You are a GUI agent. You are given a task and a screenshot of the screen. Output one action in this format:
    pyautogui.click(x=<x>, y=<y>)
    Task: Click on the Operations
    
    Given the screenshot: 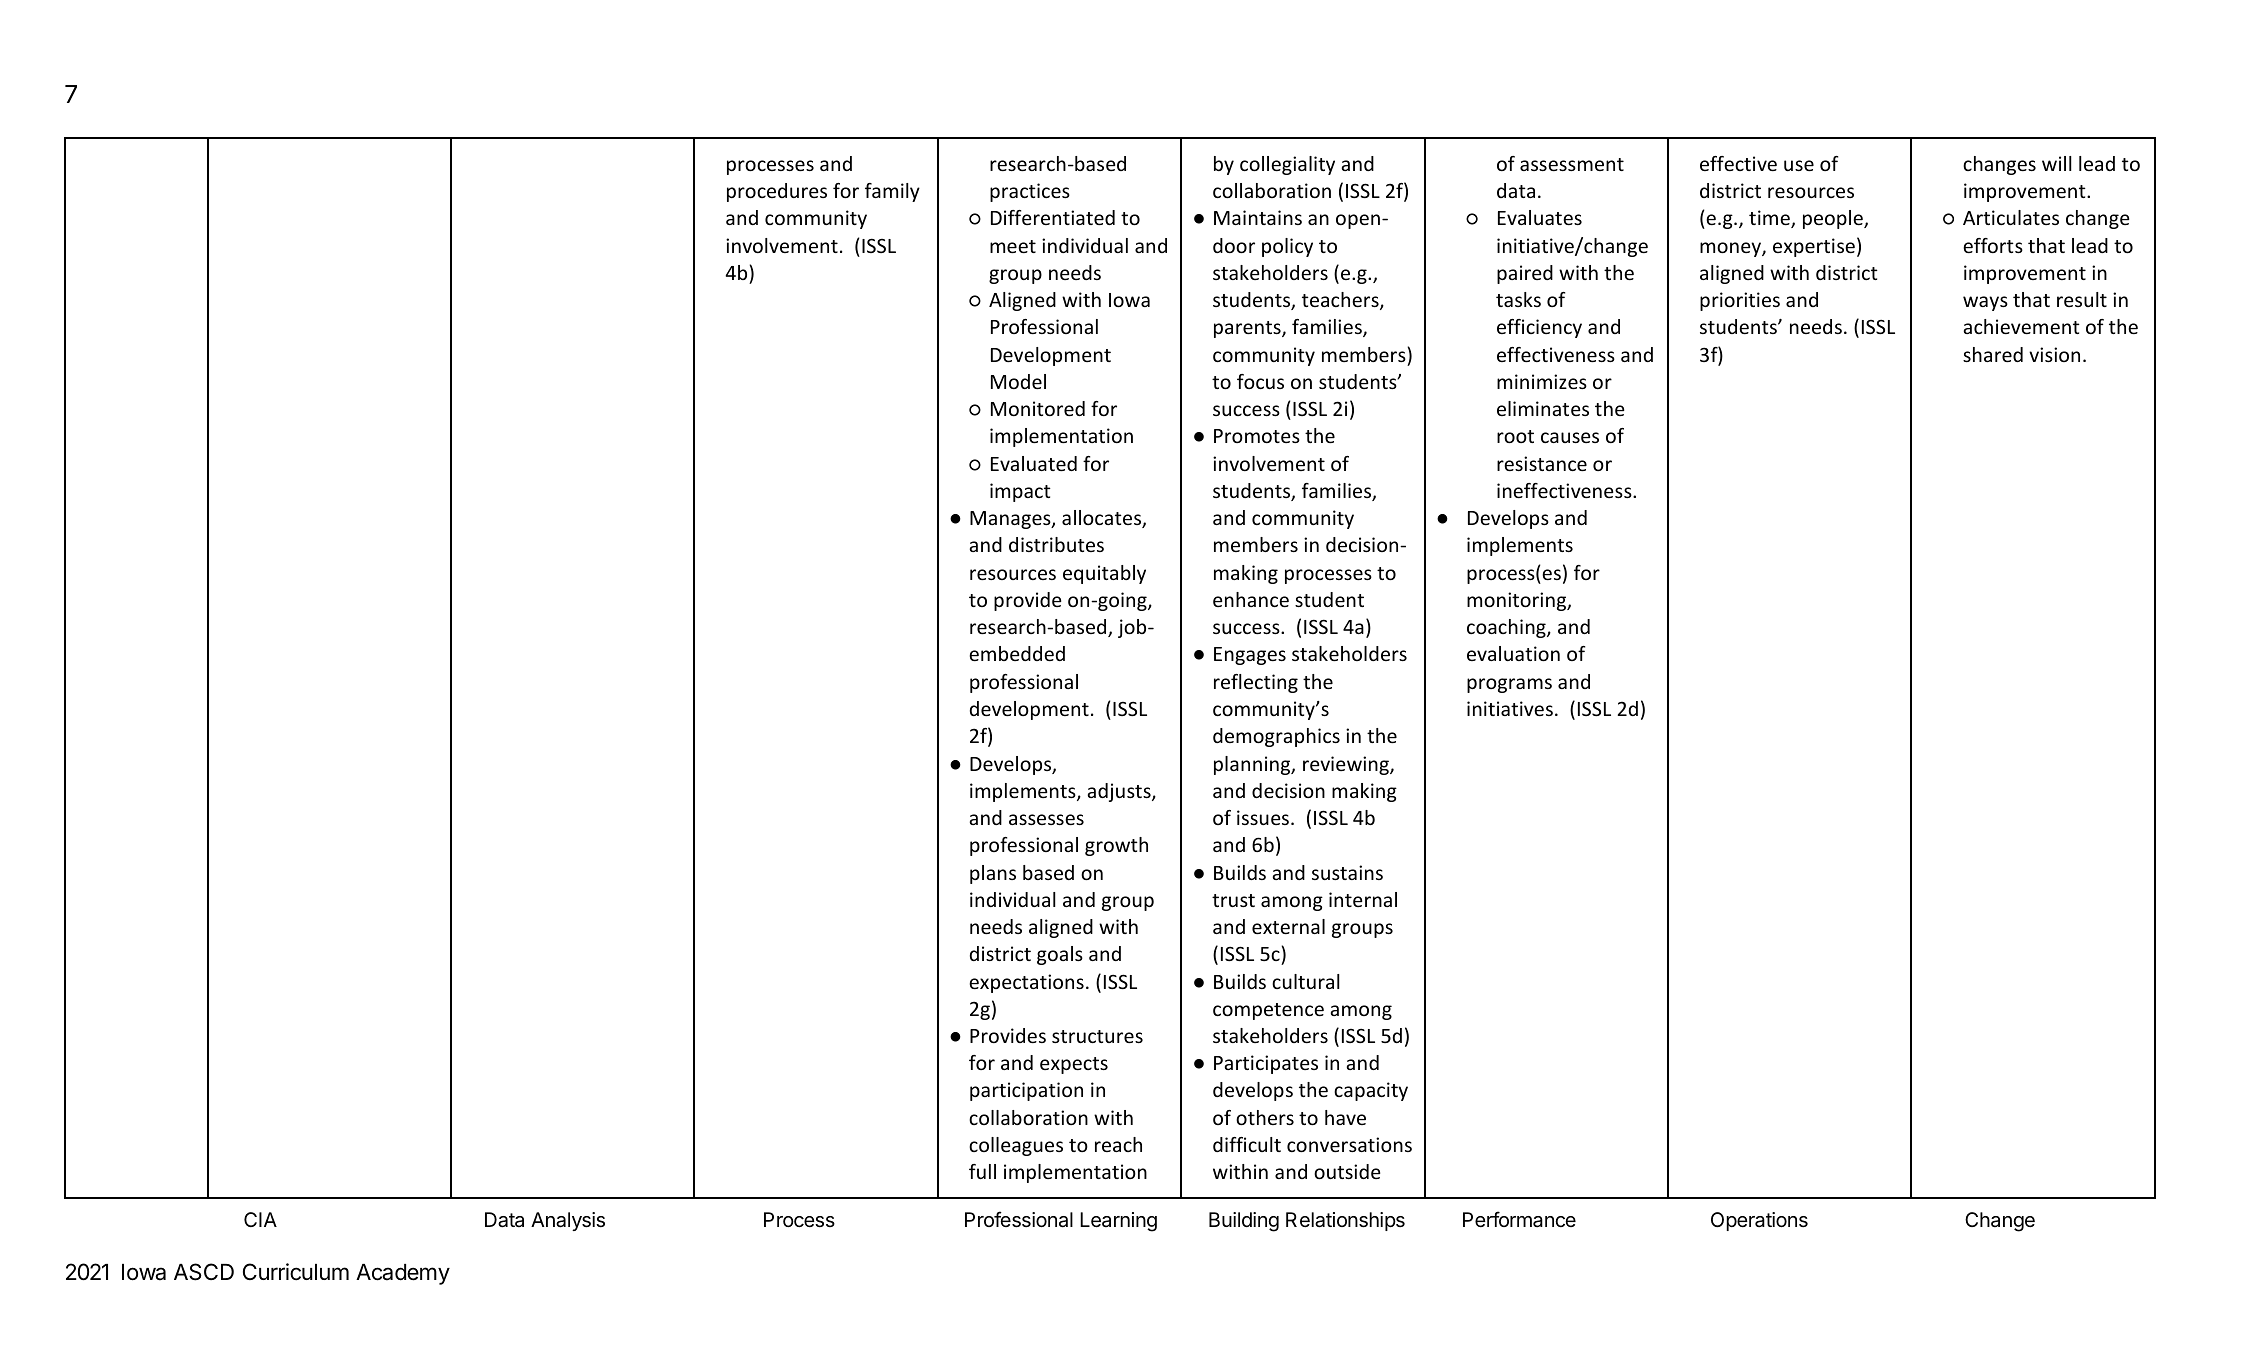 What is the action you would take?
    pyautogui.click(x=1759, y=1221)
